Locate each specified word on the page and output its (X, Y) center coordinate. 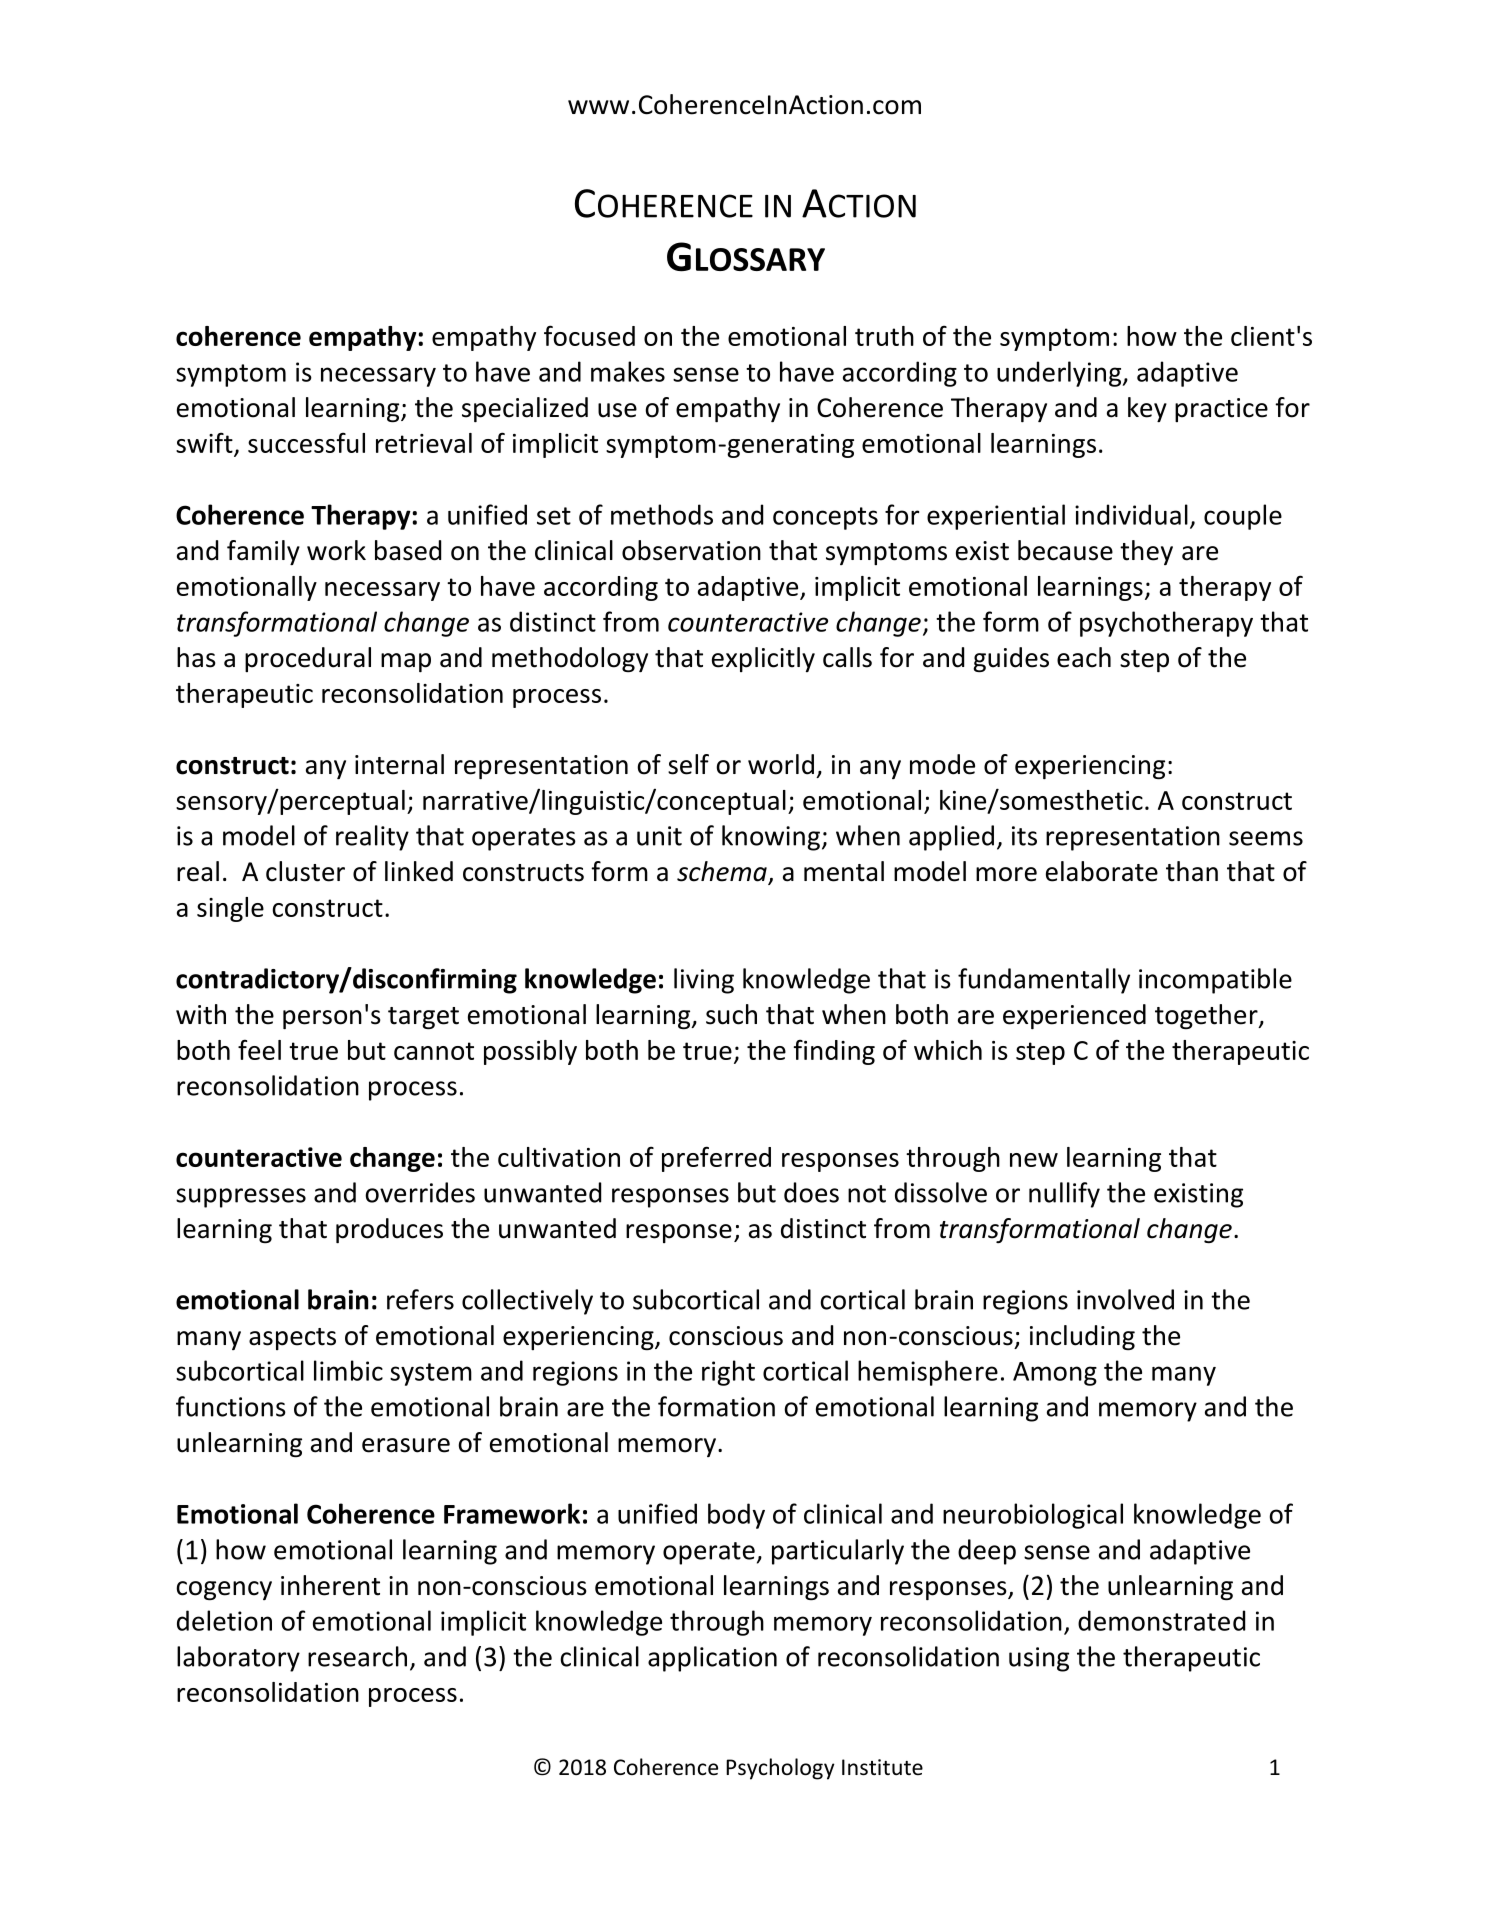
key (1147, 409)
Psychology (780, 1769)
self (688, 764)
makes (628, 371)
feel (259, 1049)
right (728, 1373)
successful (306, 442)
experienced (1074, 1016)
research (357, 1656)
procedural (308, 659)
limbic (348, 1370)
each (1084, 657)
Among (1055, 1374)
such (731, 1014)
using (1039, 1659)
